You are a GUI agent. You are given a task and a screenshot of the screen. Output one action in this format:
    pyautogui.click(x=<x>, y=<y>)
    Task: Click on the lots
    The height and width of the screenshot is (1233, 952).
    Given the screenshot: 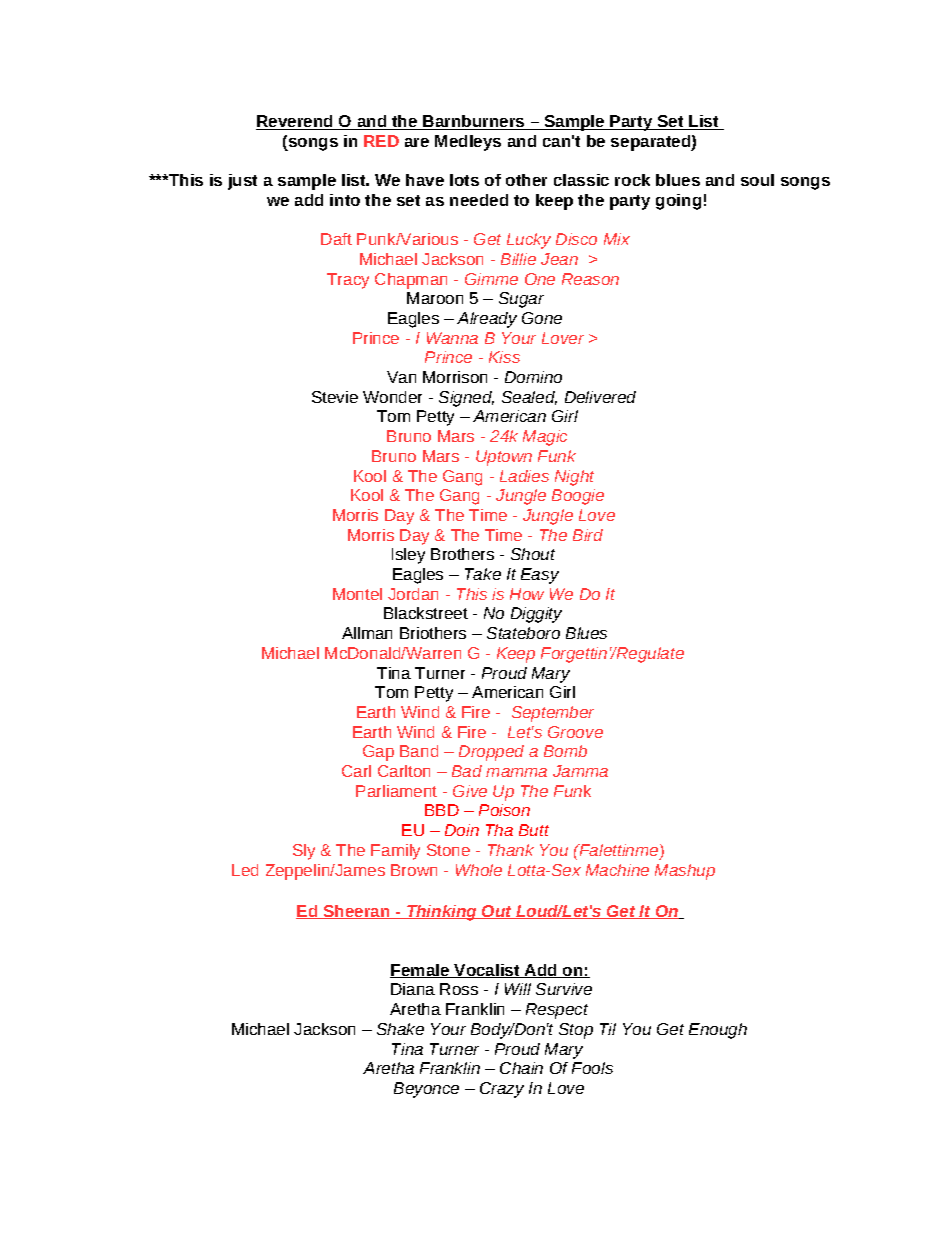 What is the action you would take?
    pyautogui.click(x=464, y=180)
